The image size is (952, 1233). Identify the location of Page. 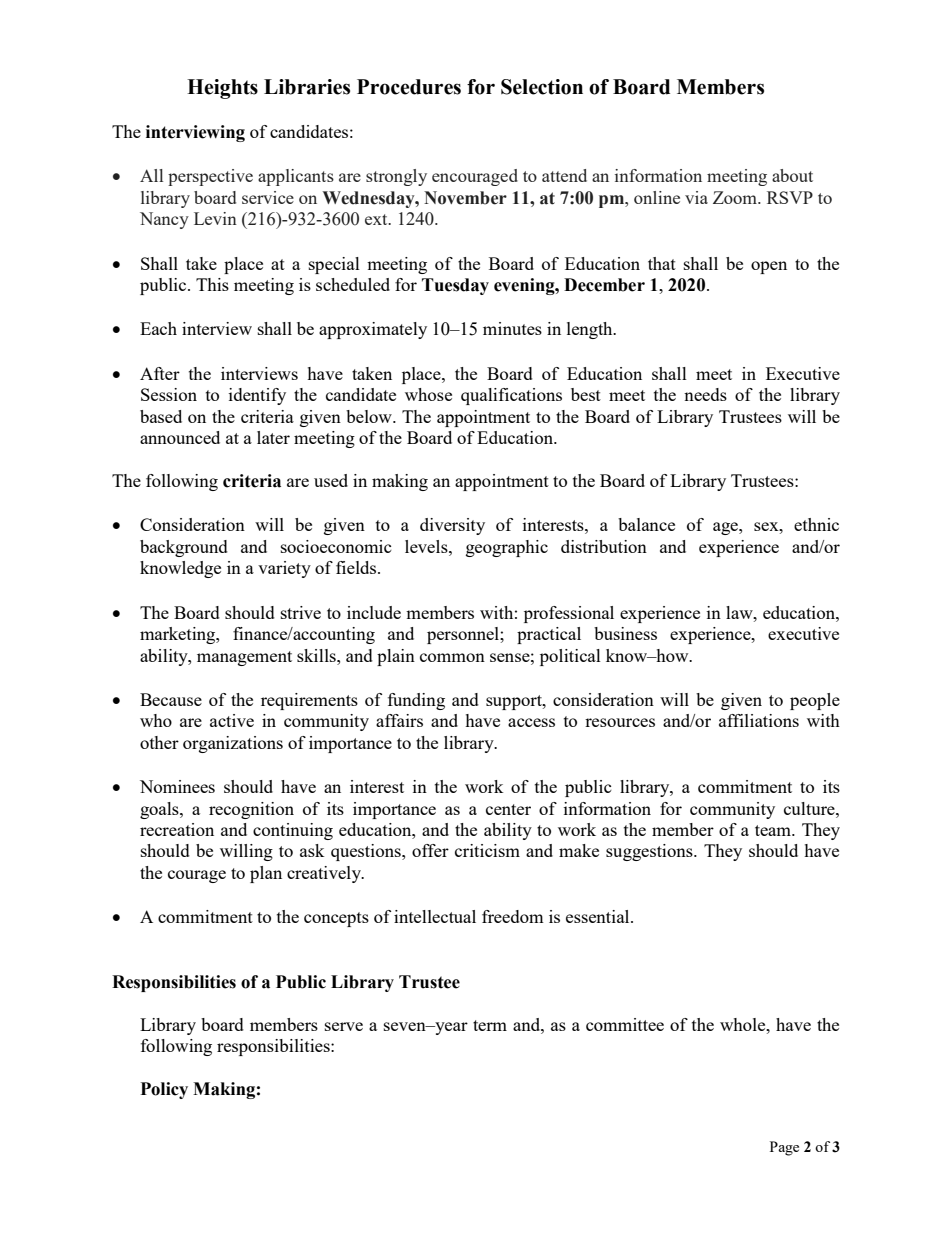
(784, 1148).
